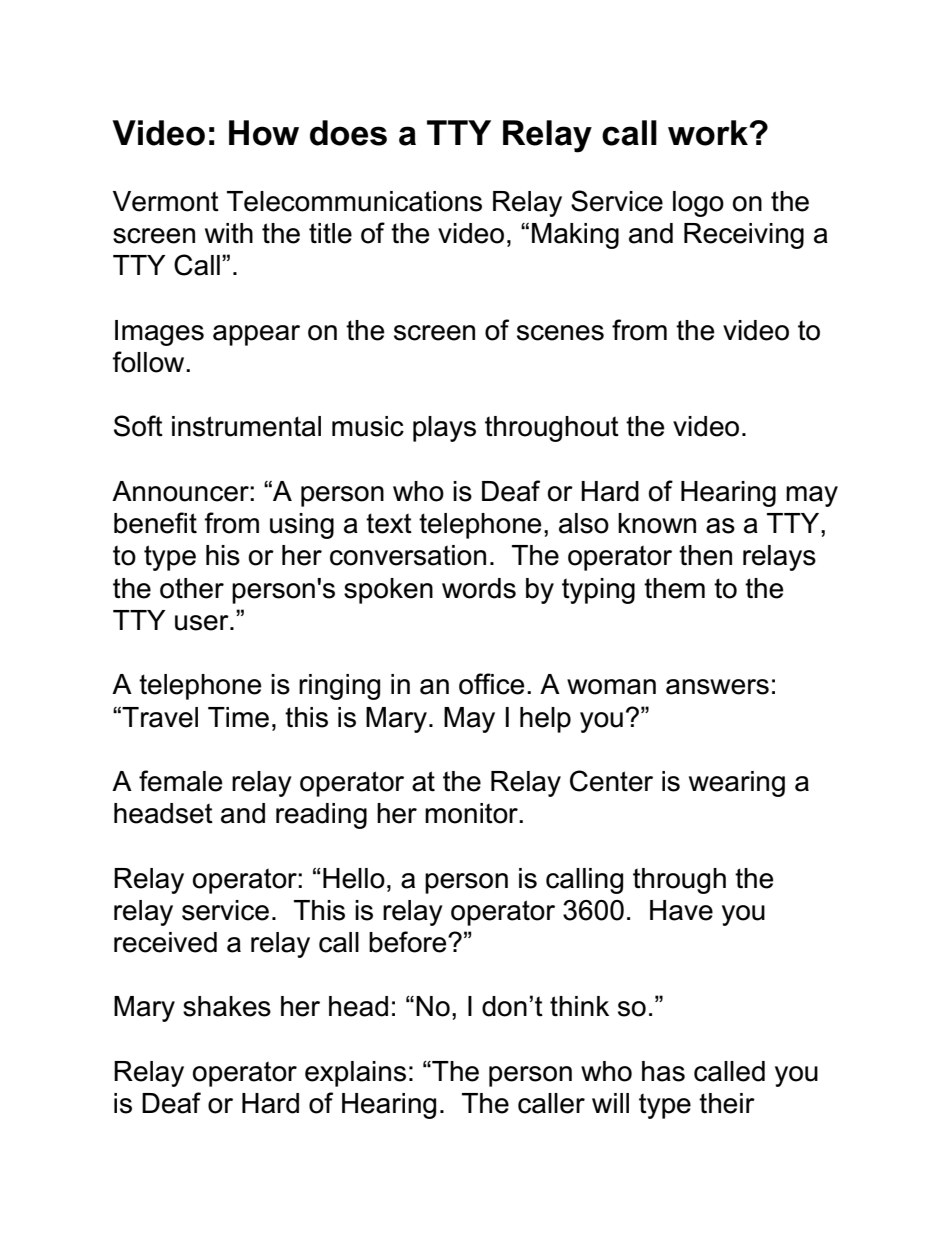 This image has width=952, height=1233. I want to click on monitor, so click(473, 813).
